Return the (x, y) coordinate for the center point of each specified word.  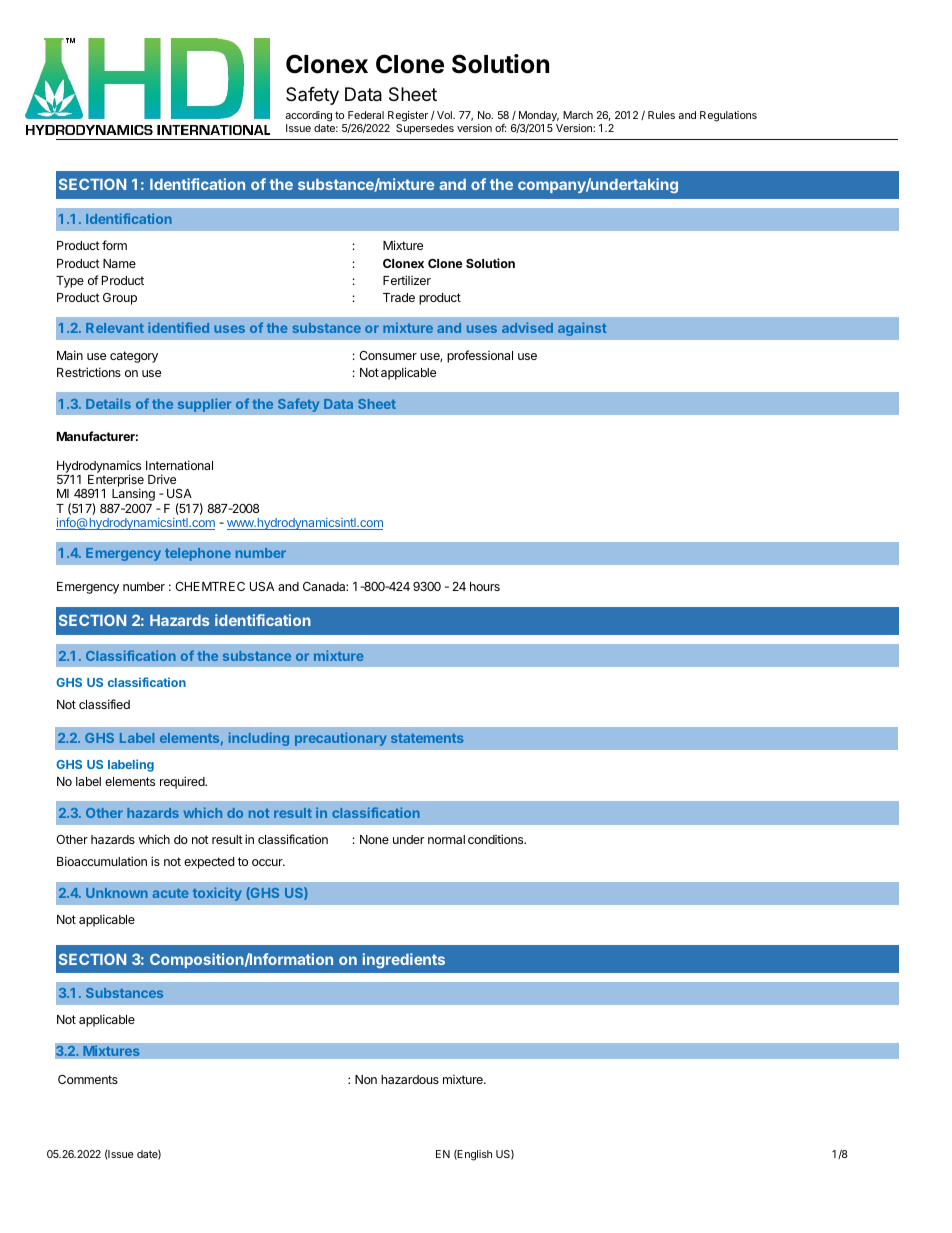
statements (427, 738)
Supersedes (425, 129)
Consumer (388, 355)
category (134, 357)
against (582, 329)
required (183, 782)
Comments (88, 1079)
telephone (198, 554)
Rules (661, 115)
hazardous (410, 1079)
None (374, 839)
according (308, 118)
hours (485, 586)
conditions (497, 839)
